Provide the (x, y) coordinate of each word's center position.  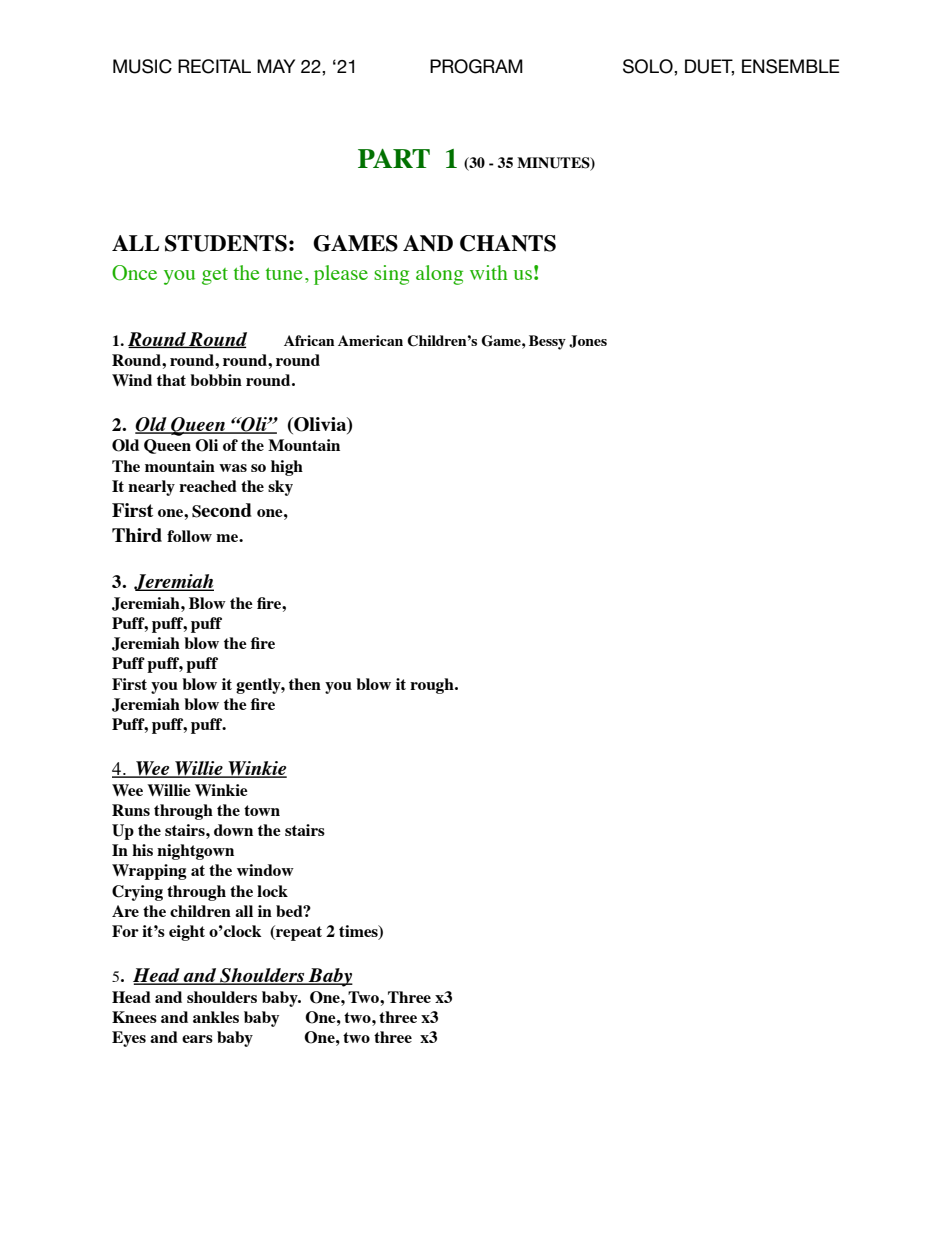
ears (197, 1039)
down (233, 830)
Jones (588, 341)
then (305, 684)
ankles (216, 1017)
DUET (709, 67)
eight (187, 933)
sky (280, 488)
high (287, 468)
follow (189, 536)
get (215, 276)
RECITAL (214, 66)
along (439, 275)
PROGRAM (476, 66)
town (262, 810)
